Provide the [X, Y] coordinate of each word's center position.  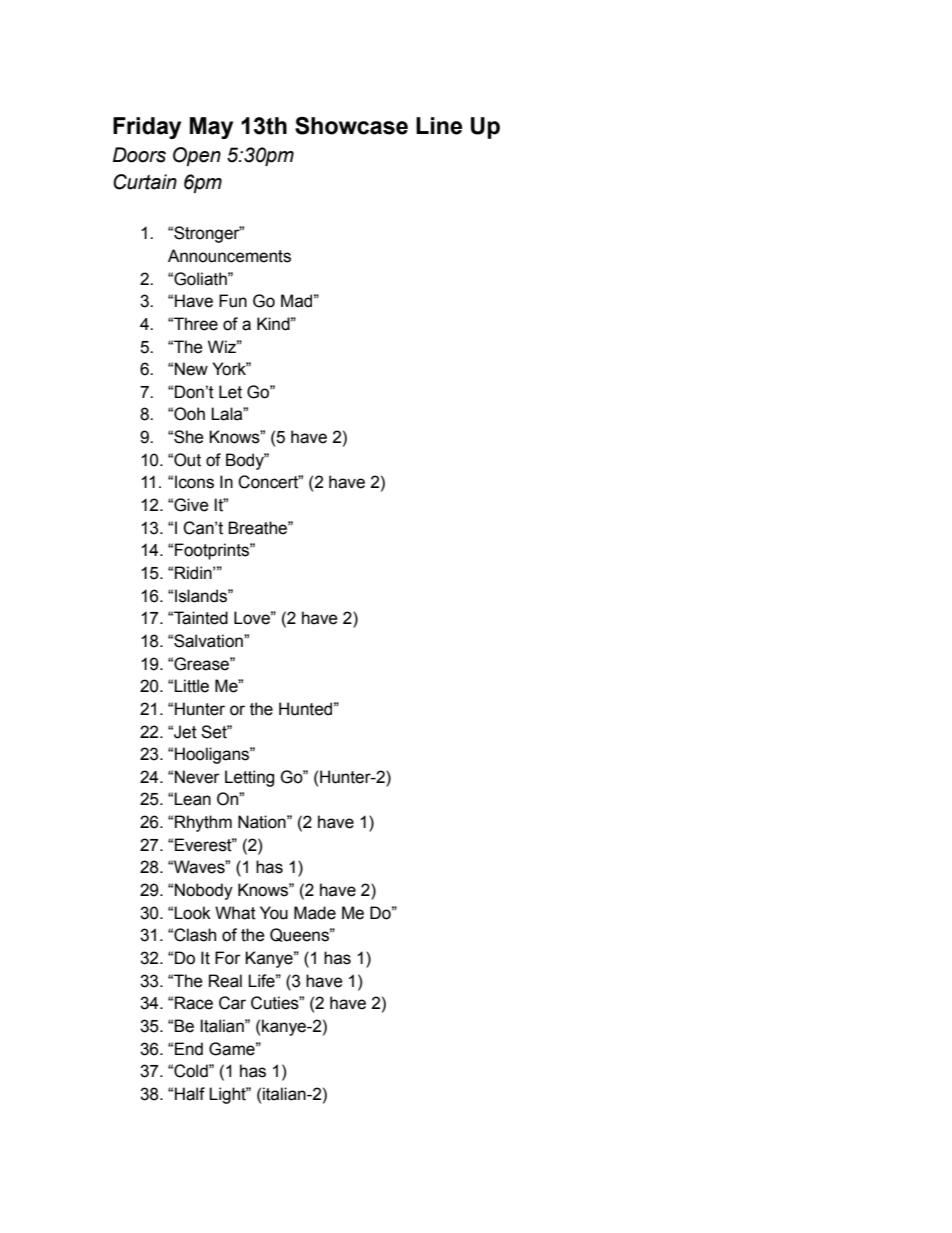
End [189, 1049]
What [235, 913]
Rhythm [203, 823]
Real [225, 981]
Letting [249, 778]
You [274, 913]
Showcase [351, 126]
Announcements [229, 256]
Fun [233, 301]
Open [197, 156]
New [191, 369]
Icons [194, 482]
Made [315, 913]
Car [232, 1003]
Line [439, 126]
